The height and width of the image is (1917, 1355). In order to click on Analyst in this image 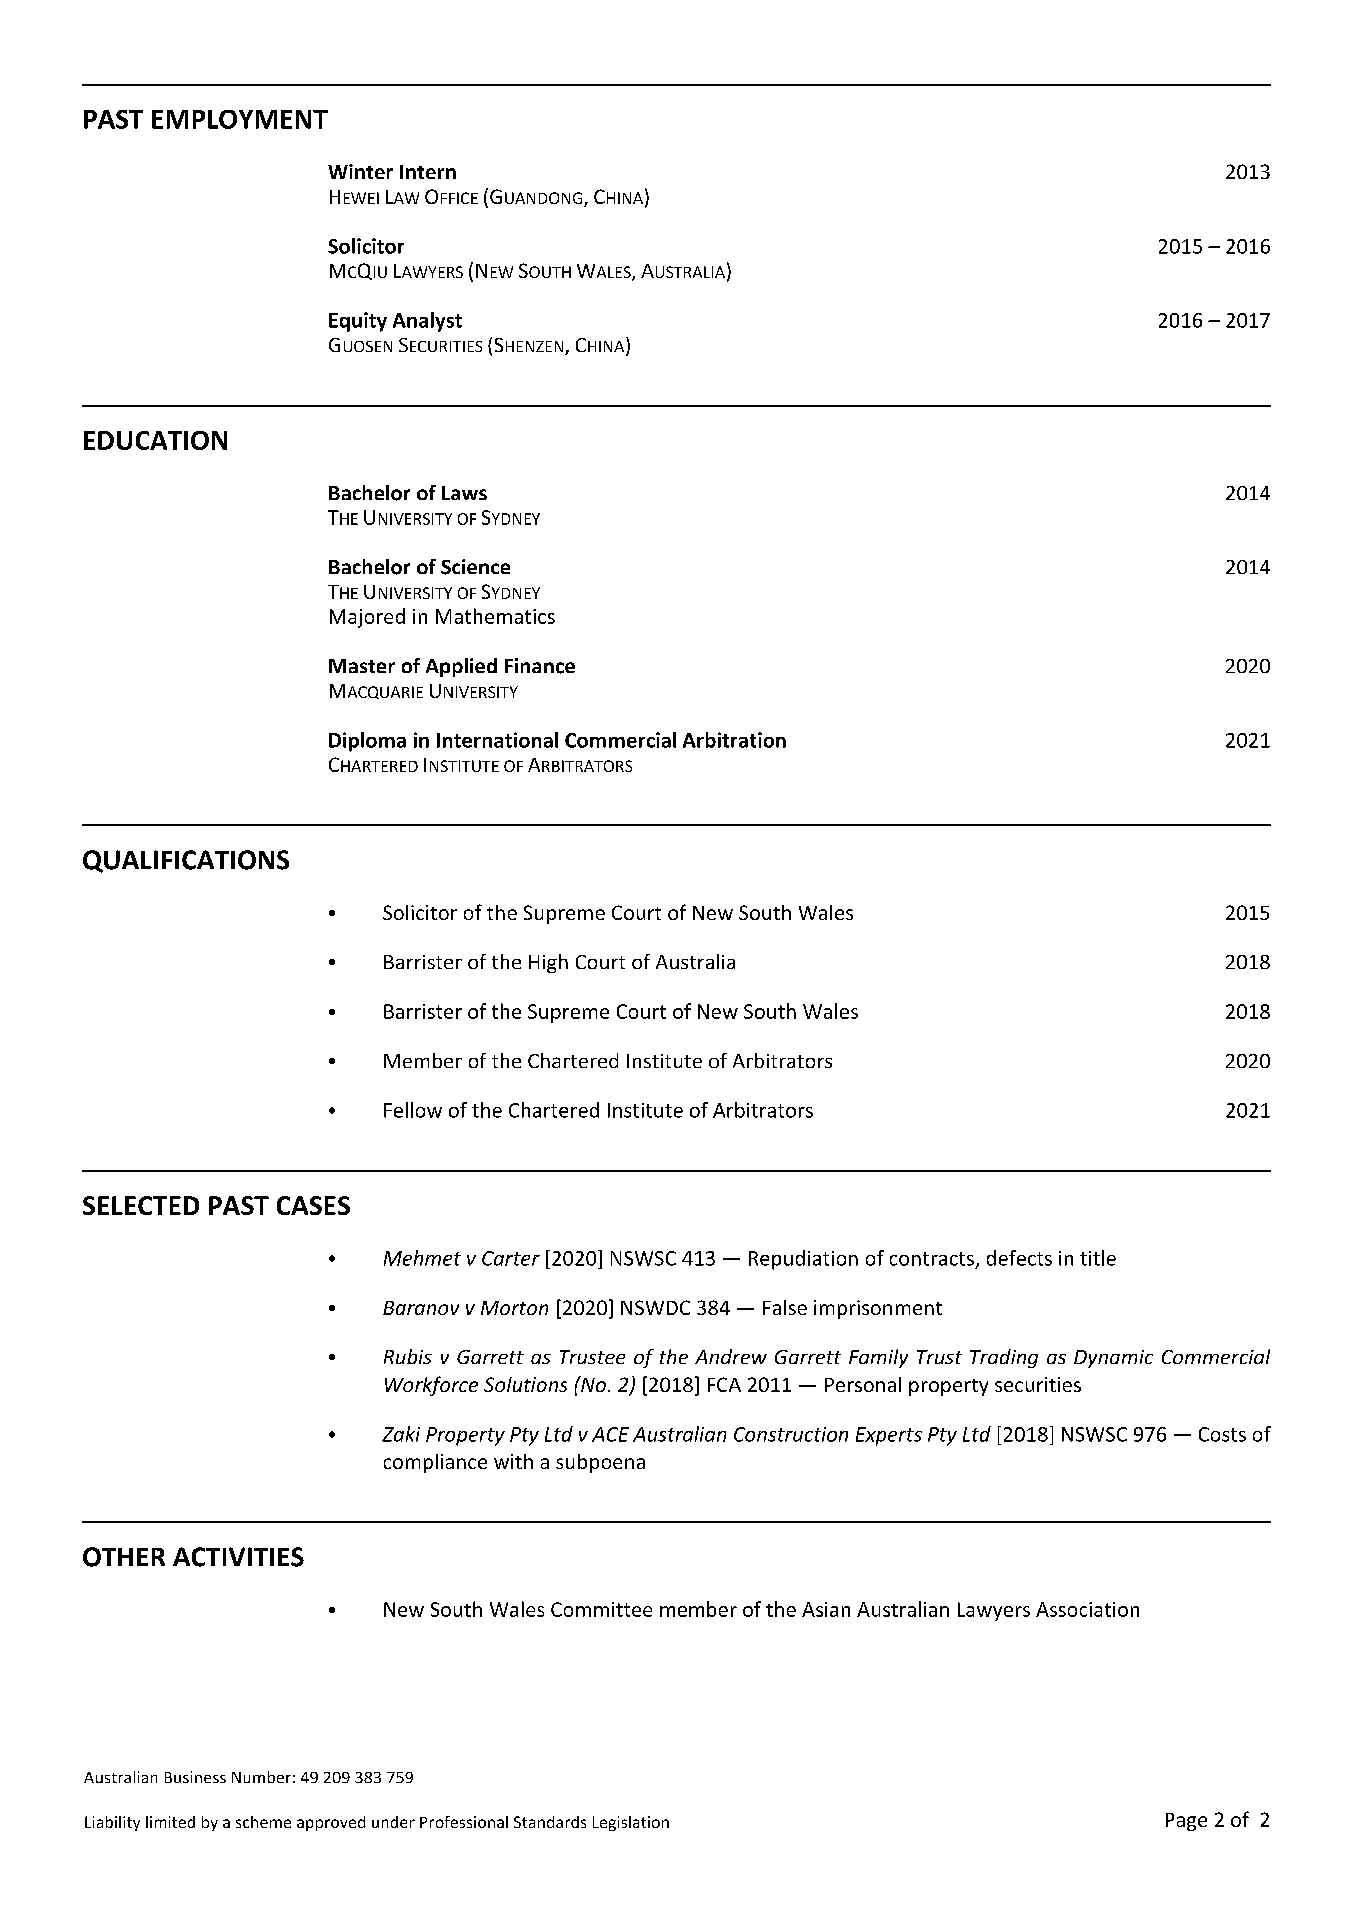, I will do `click(427, 322)`.
